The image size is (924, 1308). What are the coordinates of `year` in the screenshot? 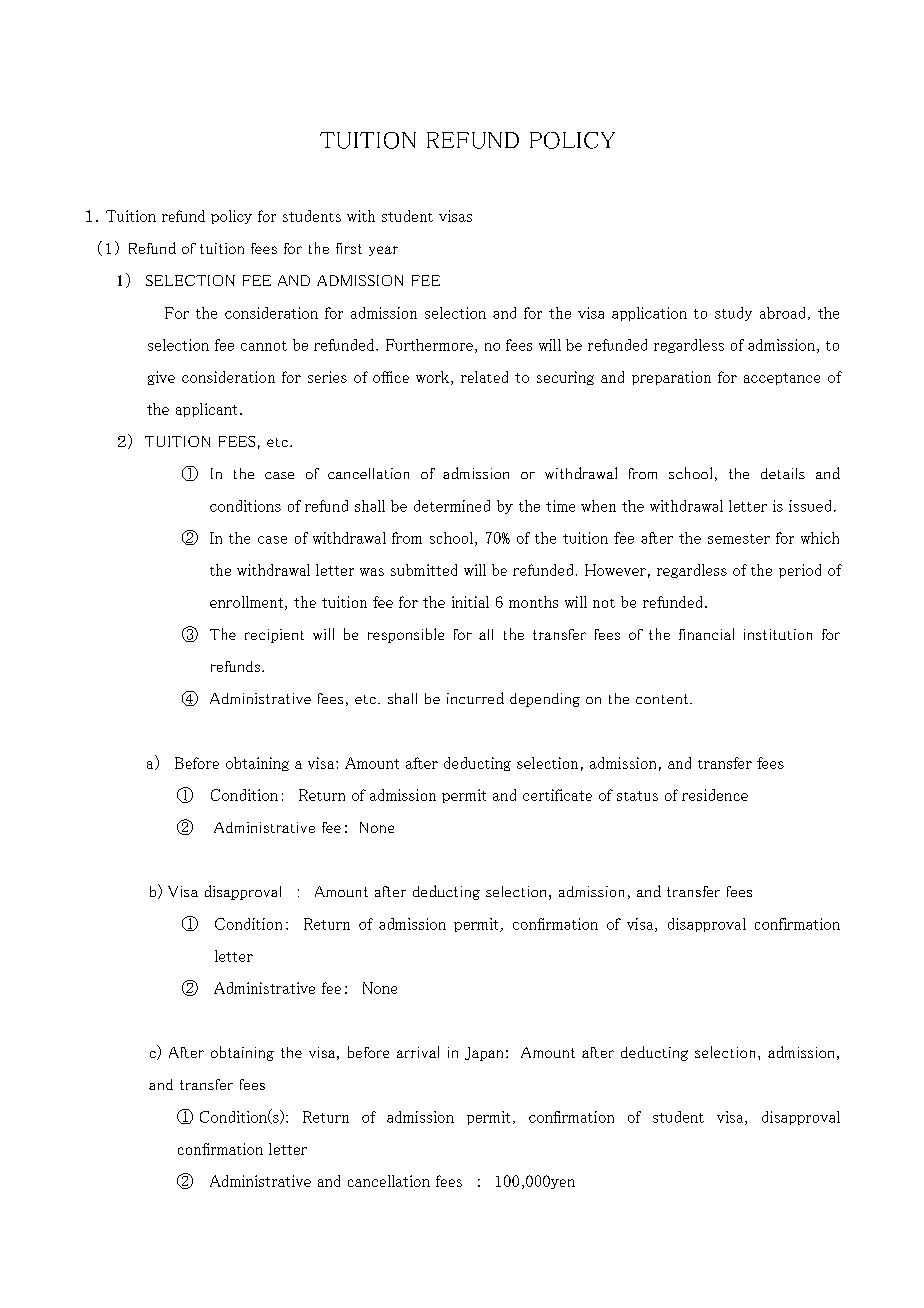 It's located at (383, 251).
